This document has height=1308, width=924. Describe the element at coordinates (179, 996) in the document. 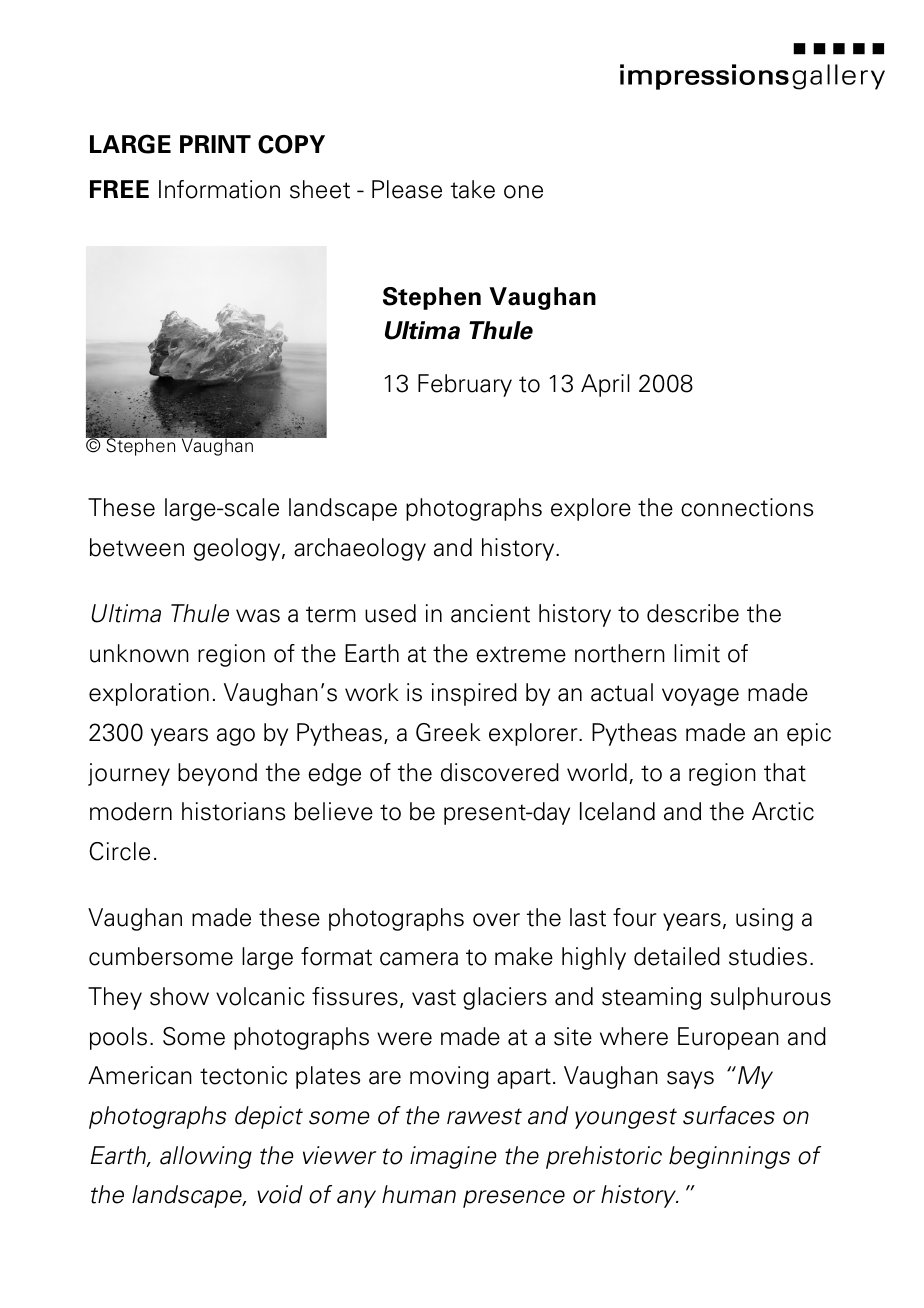

I see `show` at that location.
